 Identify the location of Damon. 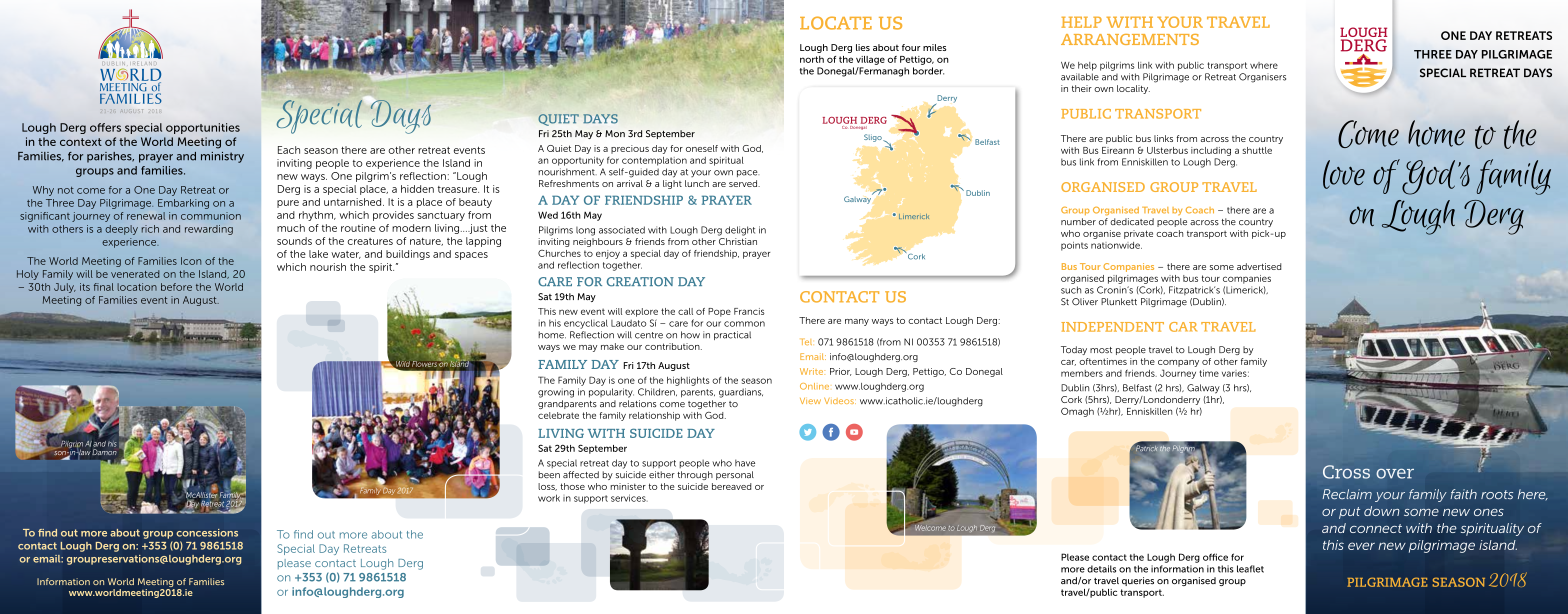
(104, 452).
